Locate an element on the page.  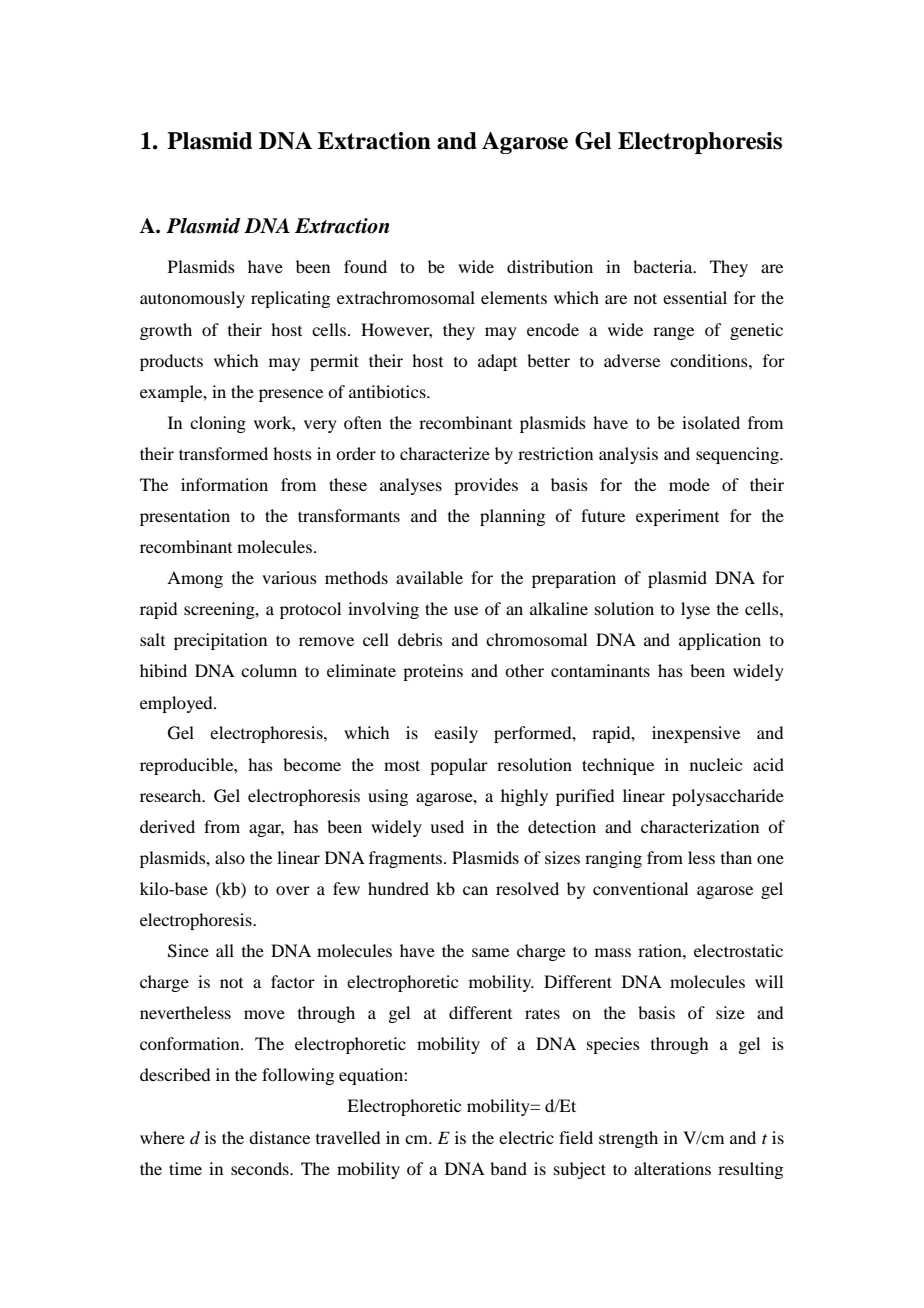
employed is located at coordinates (177, 704).
